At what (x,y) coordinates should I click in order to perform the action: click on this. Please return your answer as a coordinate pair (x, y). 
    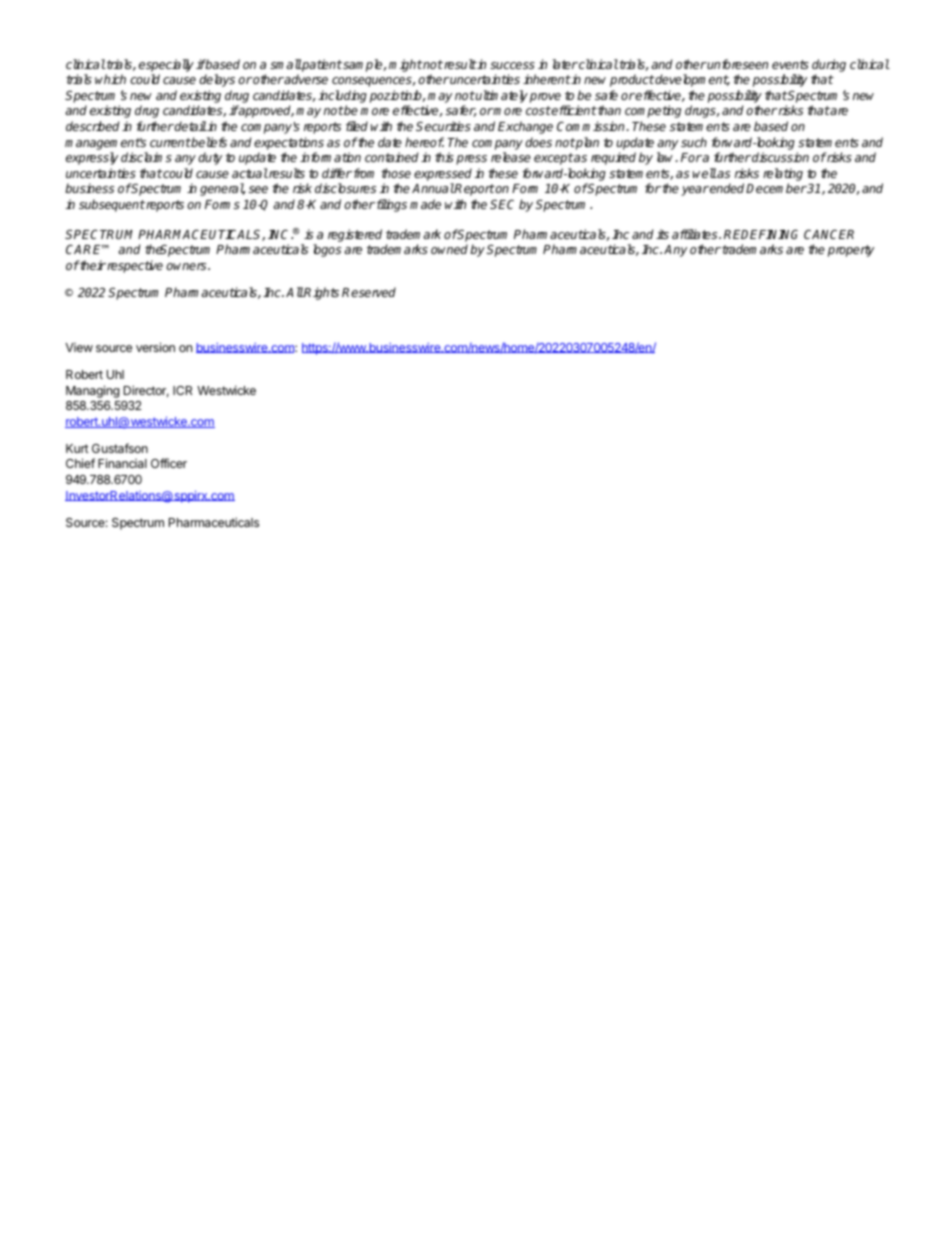
    Looking at the image, I should click on (444, 157).
